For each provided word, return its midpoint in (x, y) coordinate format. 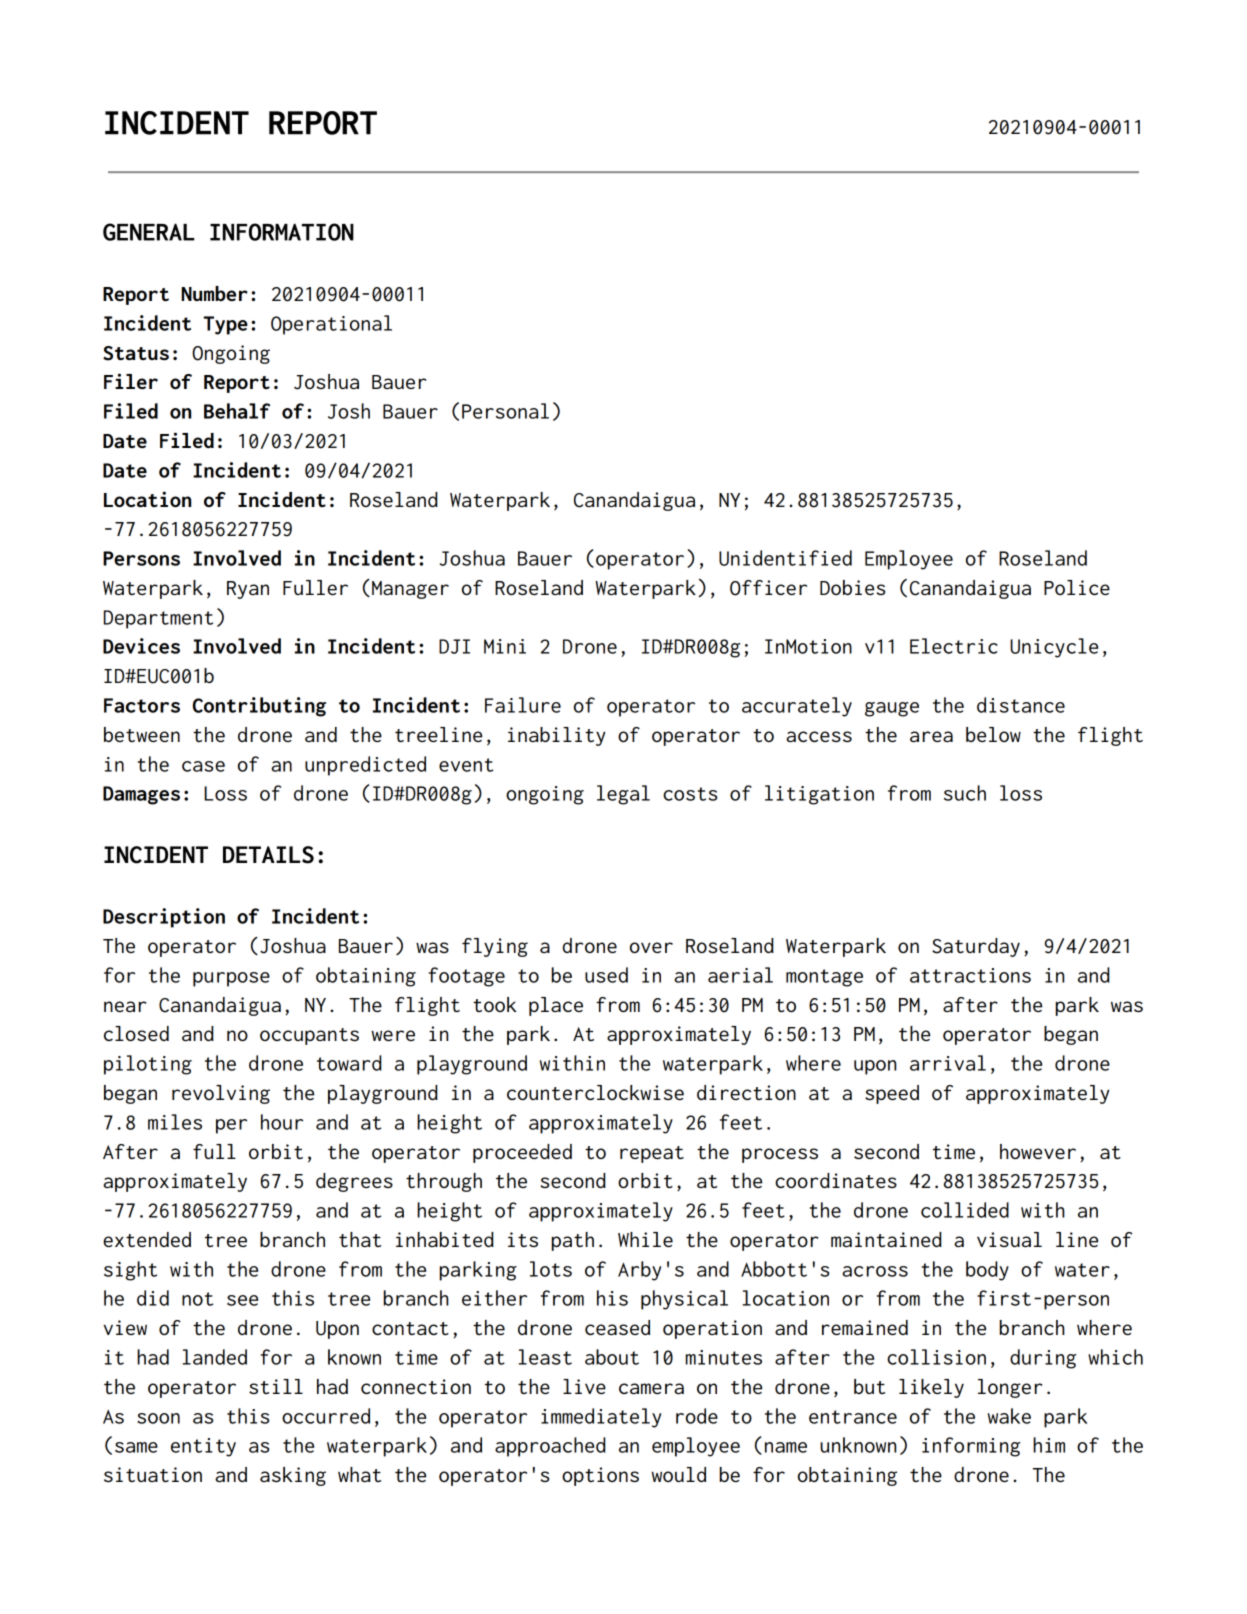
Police (1077, 587)
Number (215, 293)
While (645, 1239)
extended (147, 1239)
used (606, 975)
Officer (768, 588)
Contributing (259, 707)
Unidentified (785, 558)
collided (965, 1210)
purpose (231, 979)
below (993, 734)
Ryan (248, 590)
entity (203, 1447)
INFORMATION (282, 232)
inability (556, 736)
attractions (970, 975)
